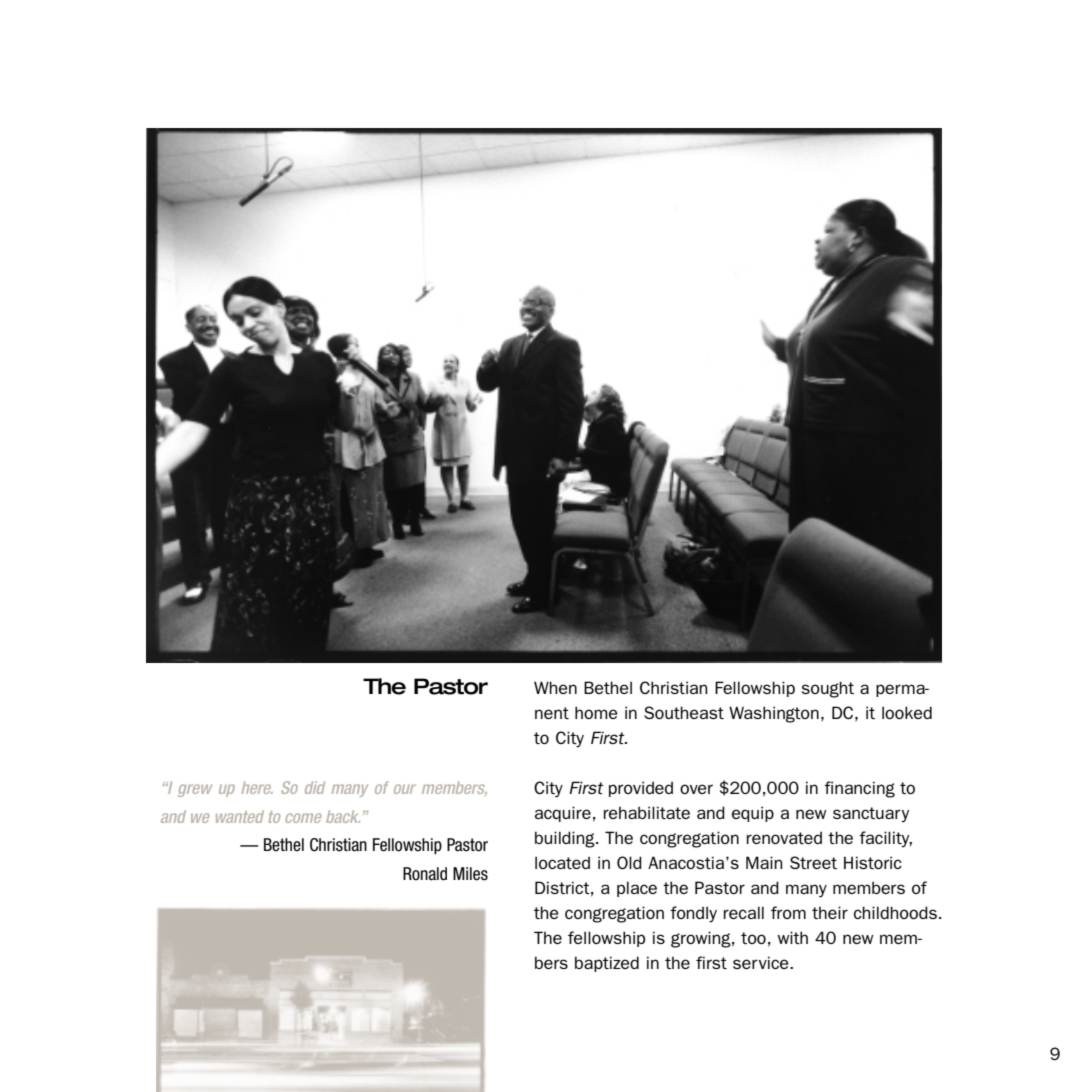 This screenshot has height=1092, width=1092. Describe the element at coordinates (828, 689) in the screenshot. I see `sought` at that location.
